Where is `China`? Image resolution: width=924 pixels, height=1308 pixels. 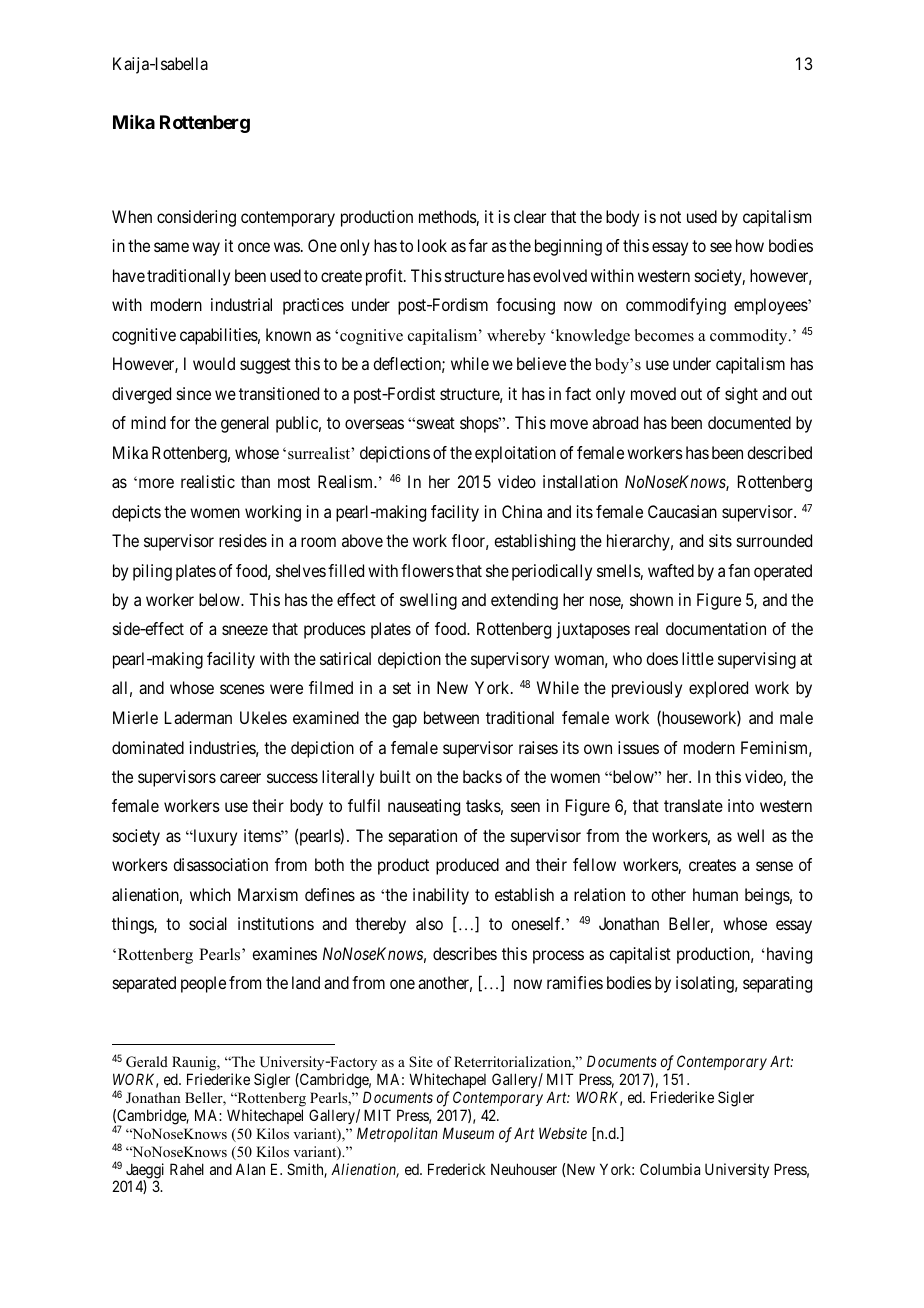
China is located at coordinates (522, 511).
